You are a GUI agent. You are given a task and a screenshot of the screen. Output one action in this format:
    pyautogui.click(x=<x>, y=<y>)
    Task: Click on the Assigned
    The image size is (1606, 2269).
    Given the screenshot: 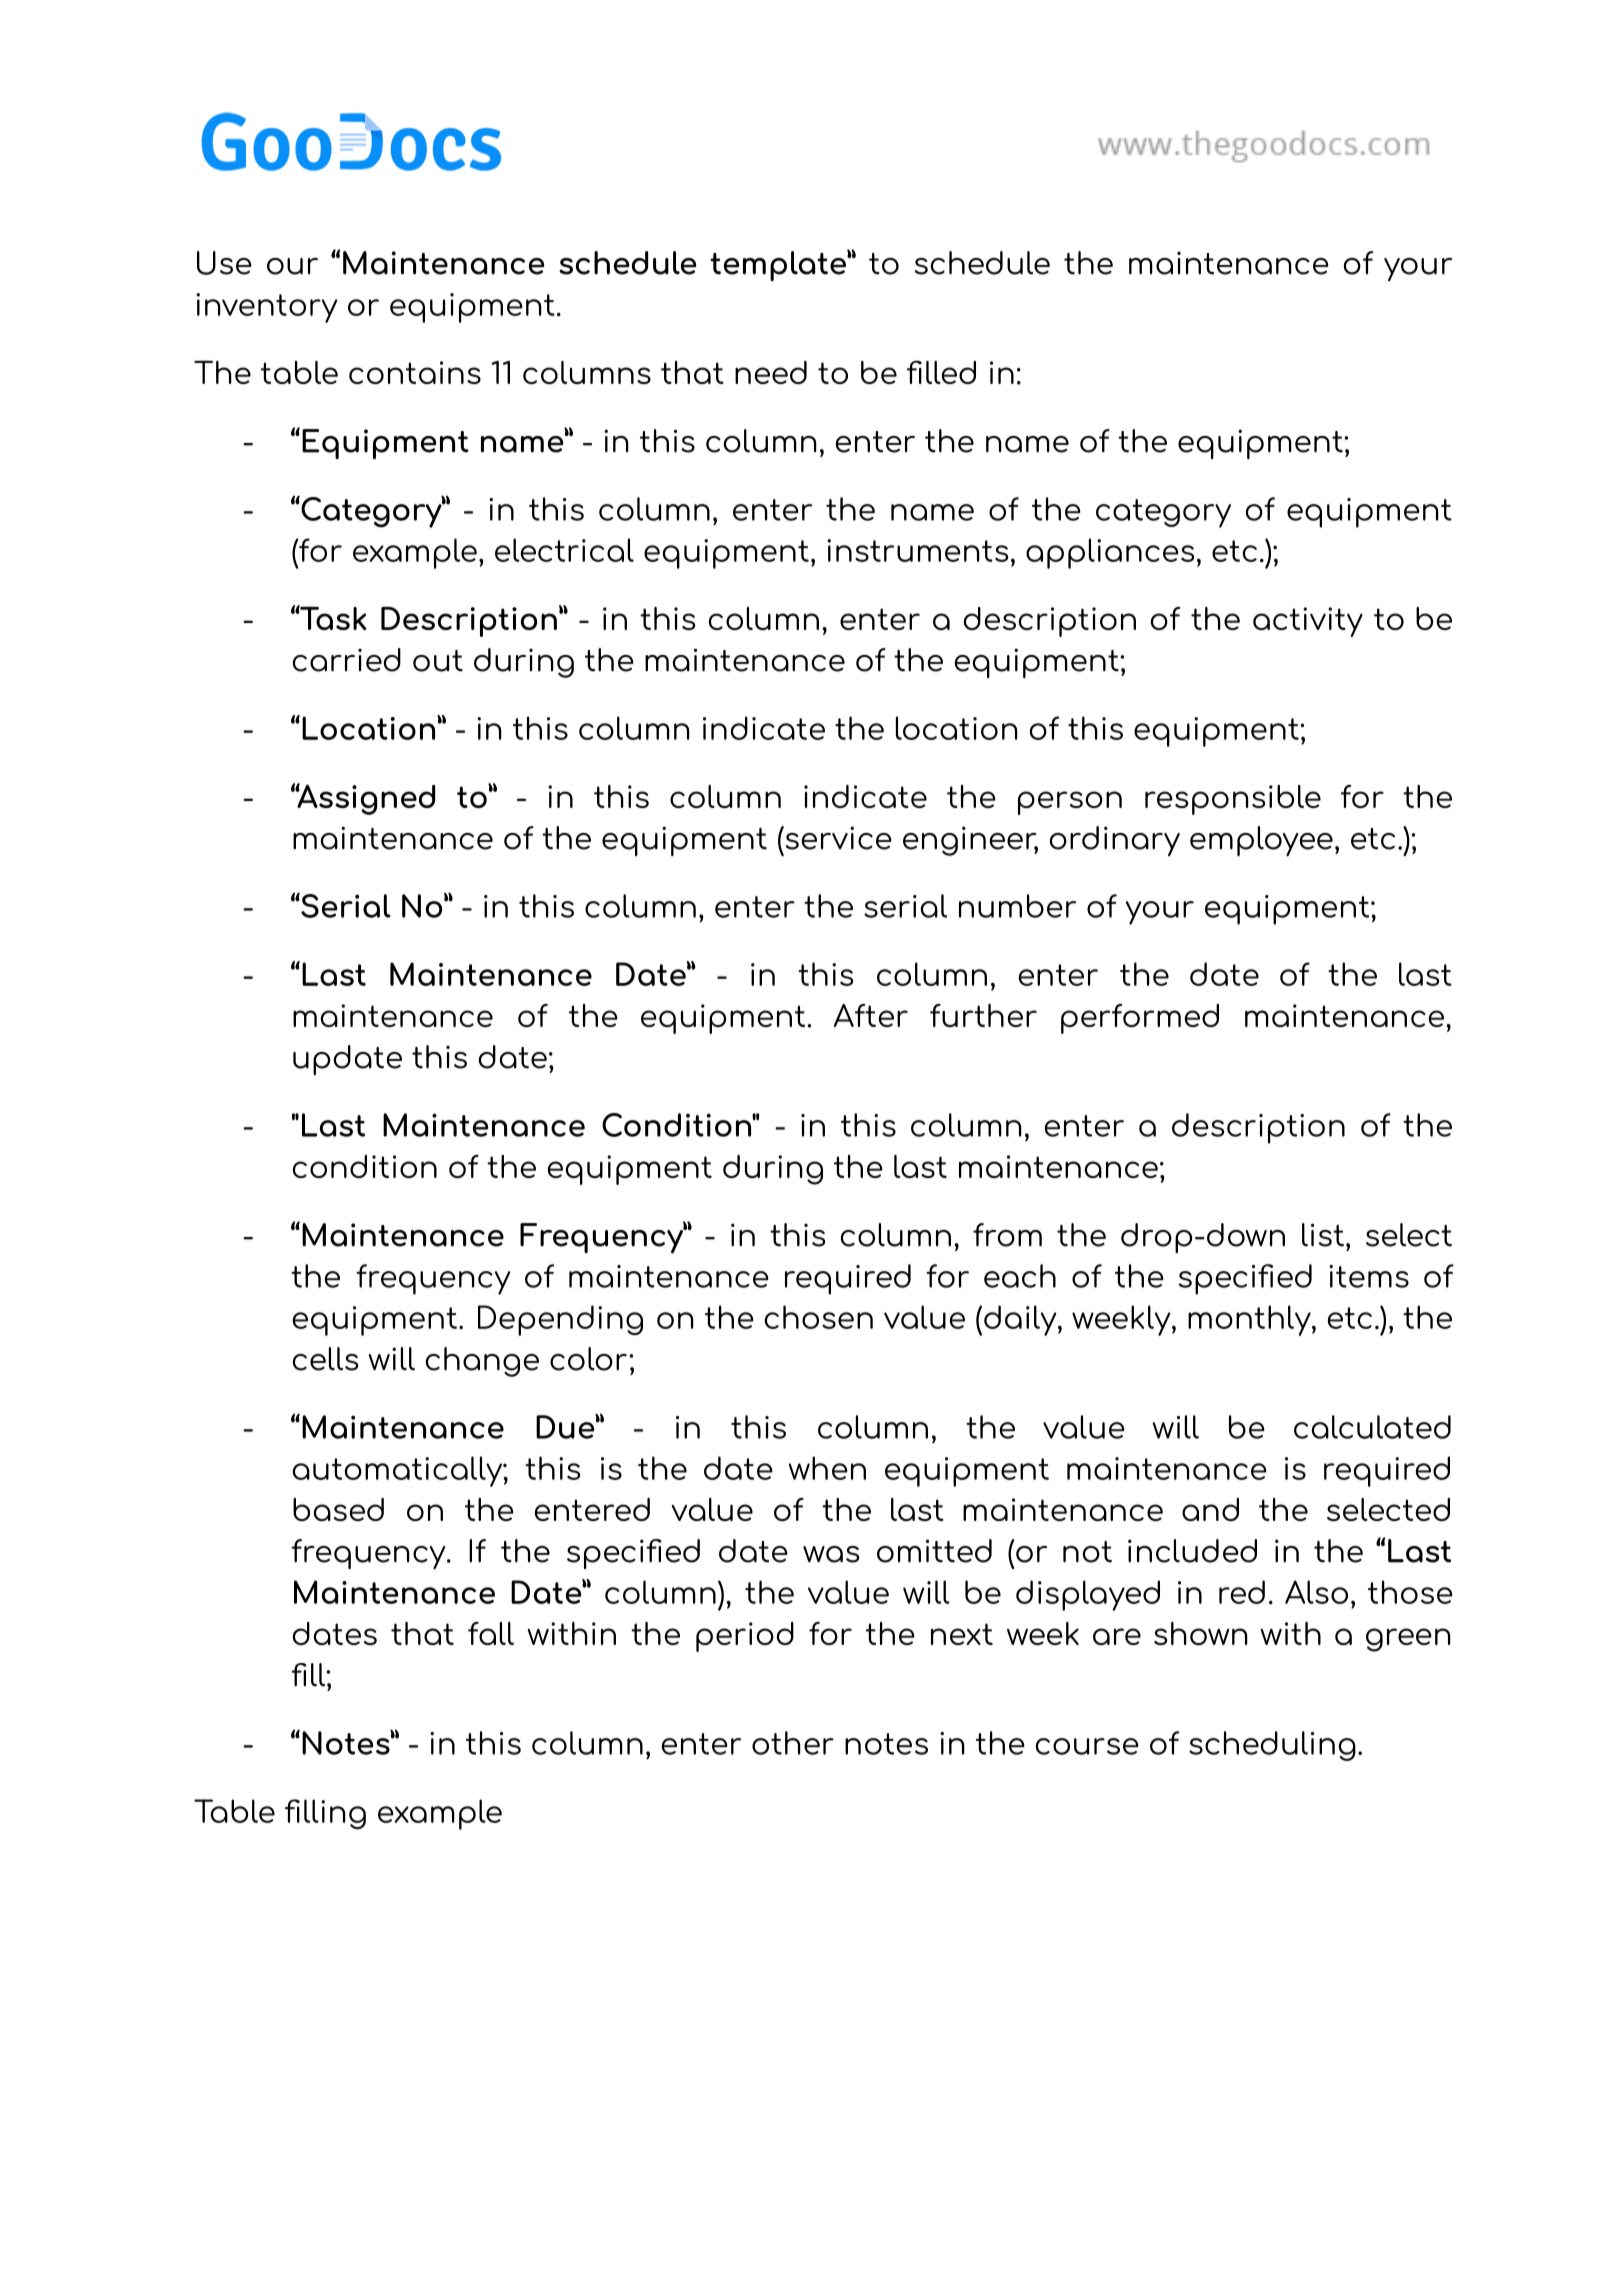 What is the action you would take?
    pyautogui.click(x=365, y=799)
